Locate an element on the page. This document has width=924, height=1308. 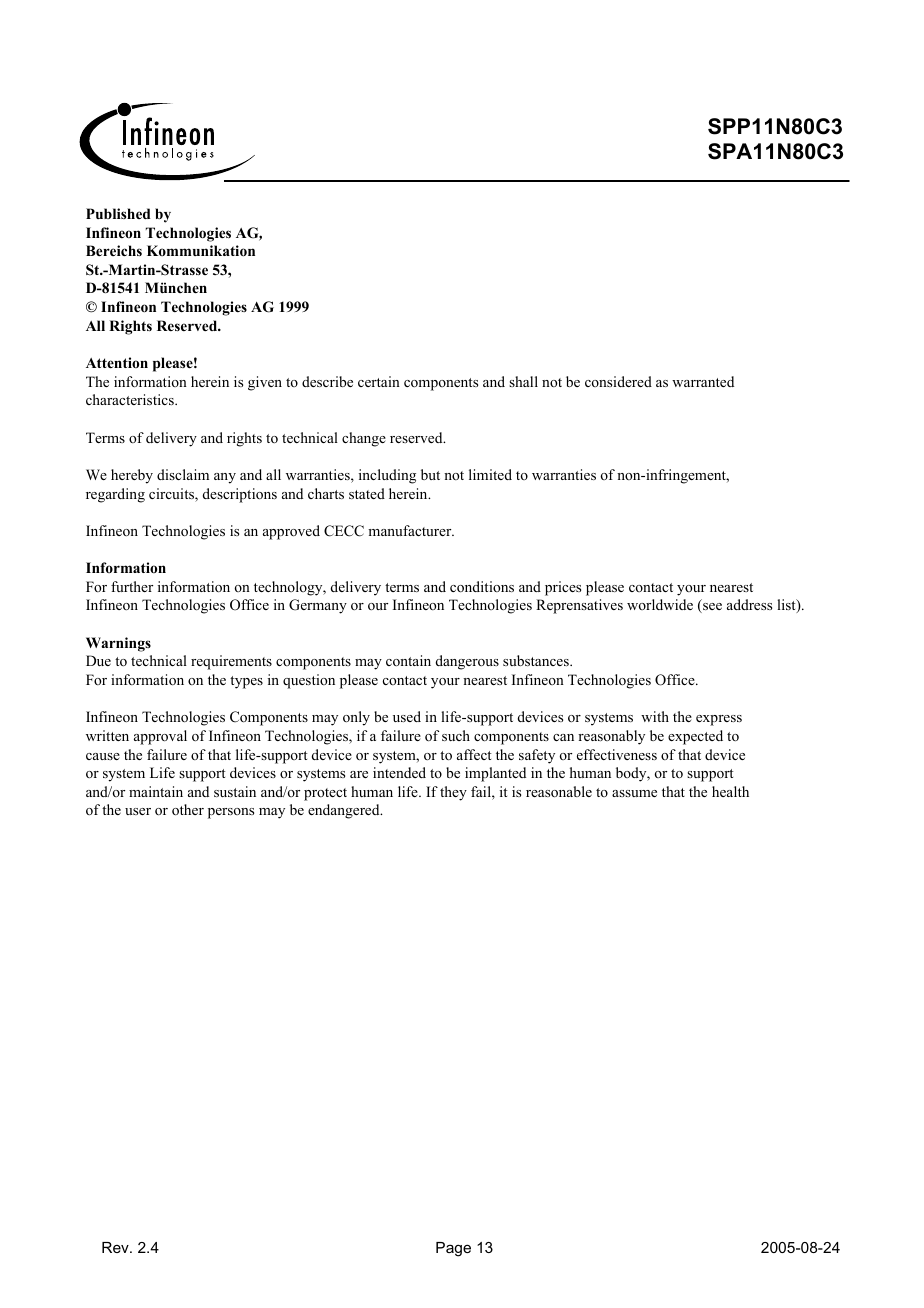
Published is located at coordinates (118, 213).
